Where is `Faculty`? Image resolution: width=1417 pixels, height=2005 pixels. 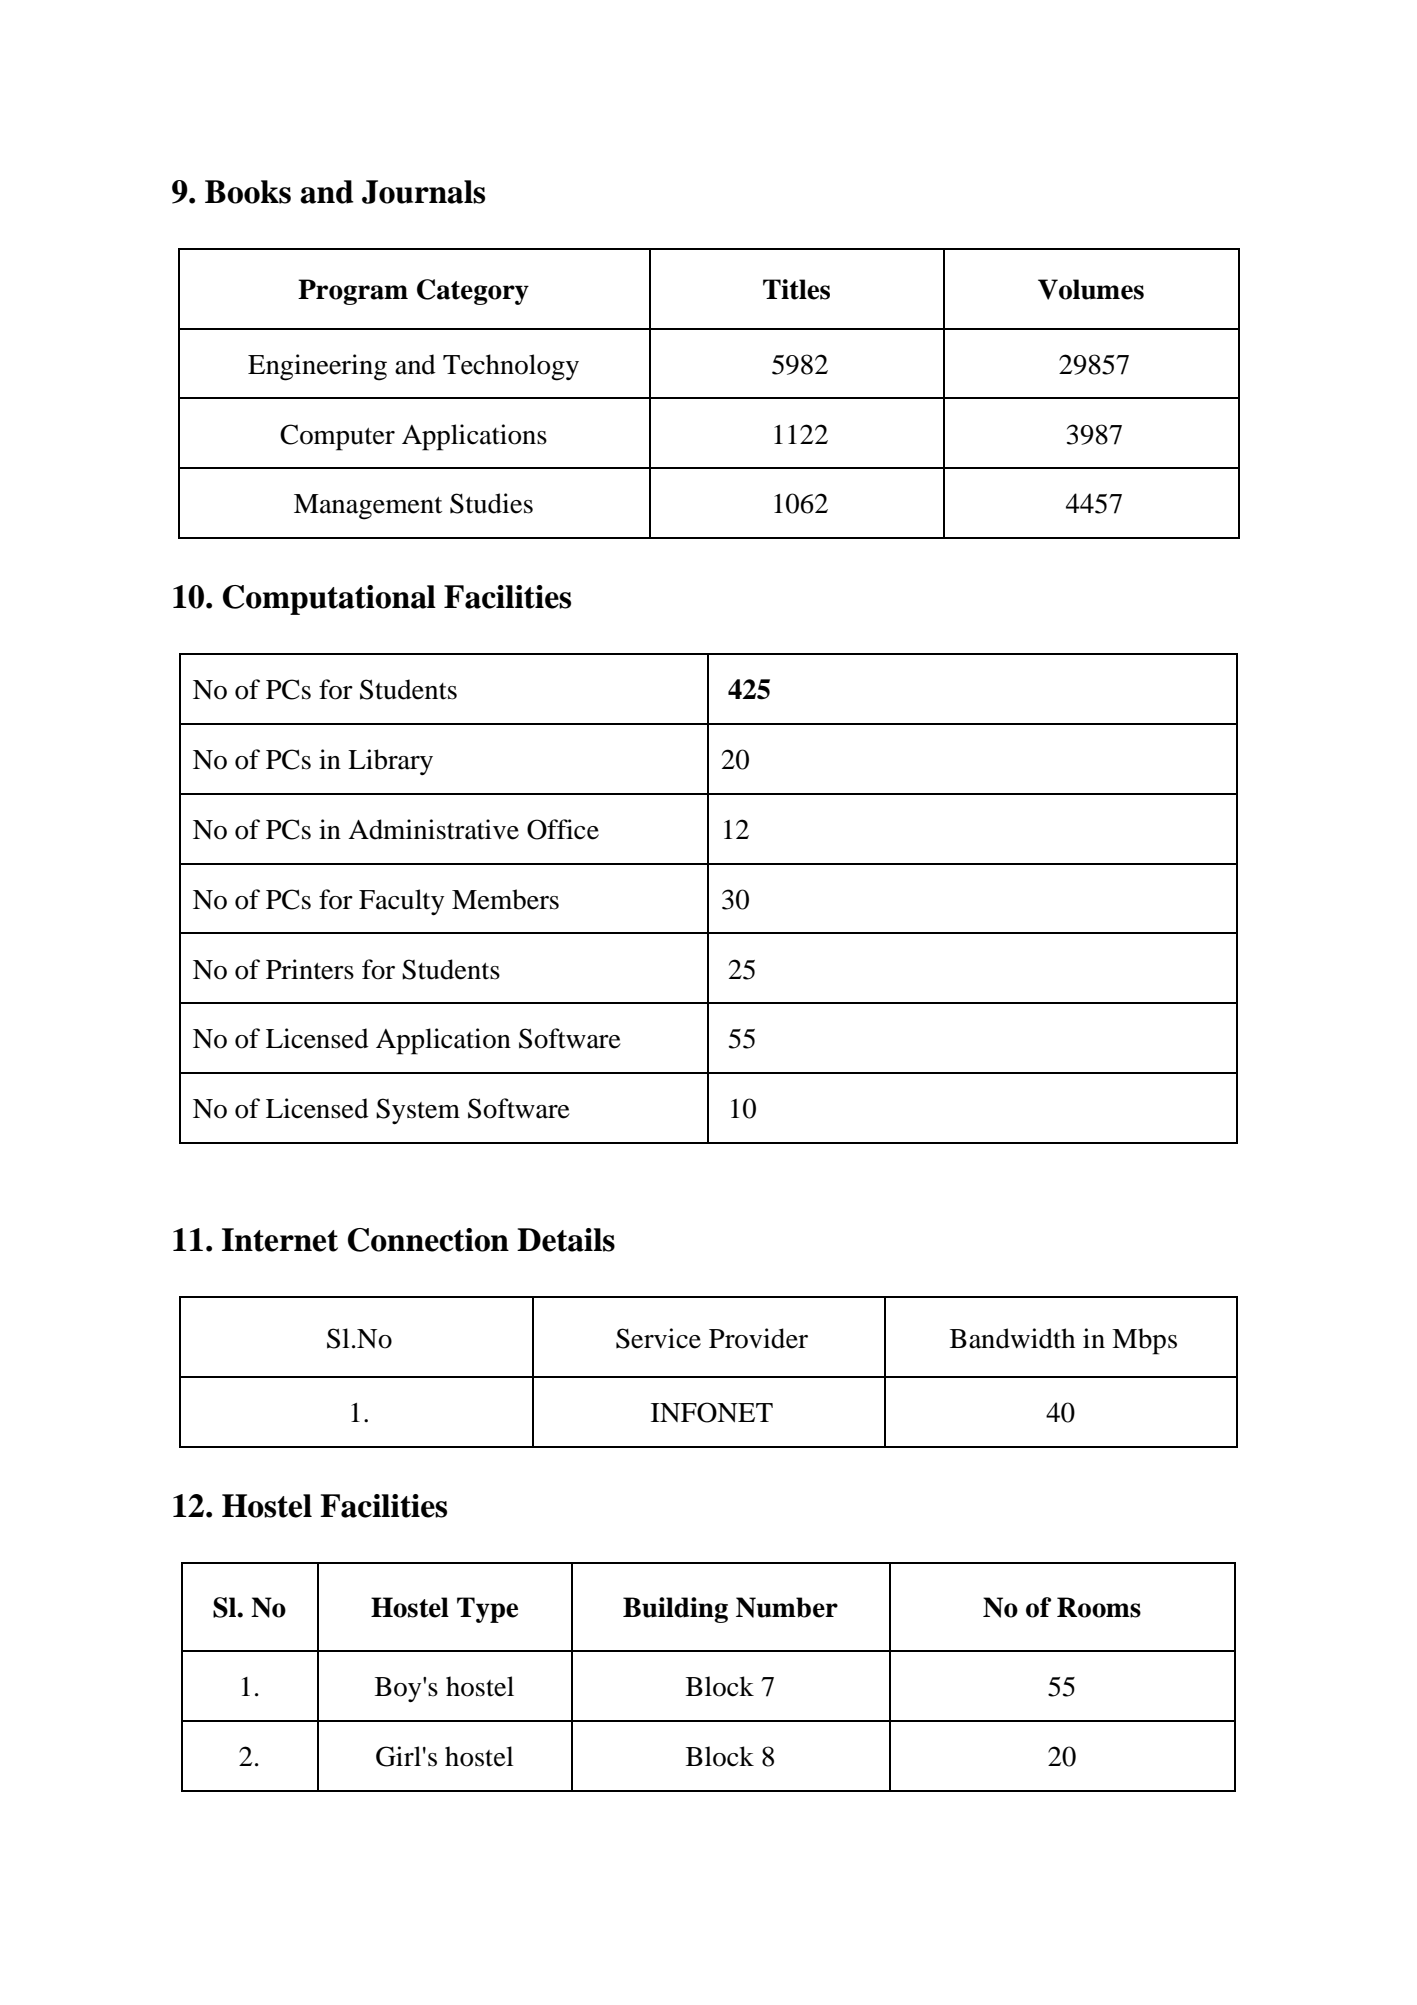
Faculty is located at coordinates (401, 902).
